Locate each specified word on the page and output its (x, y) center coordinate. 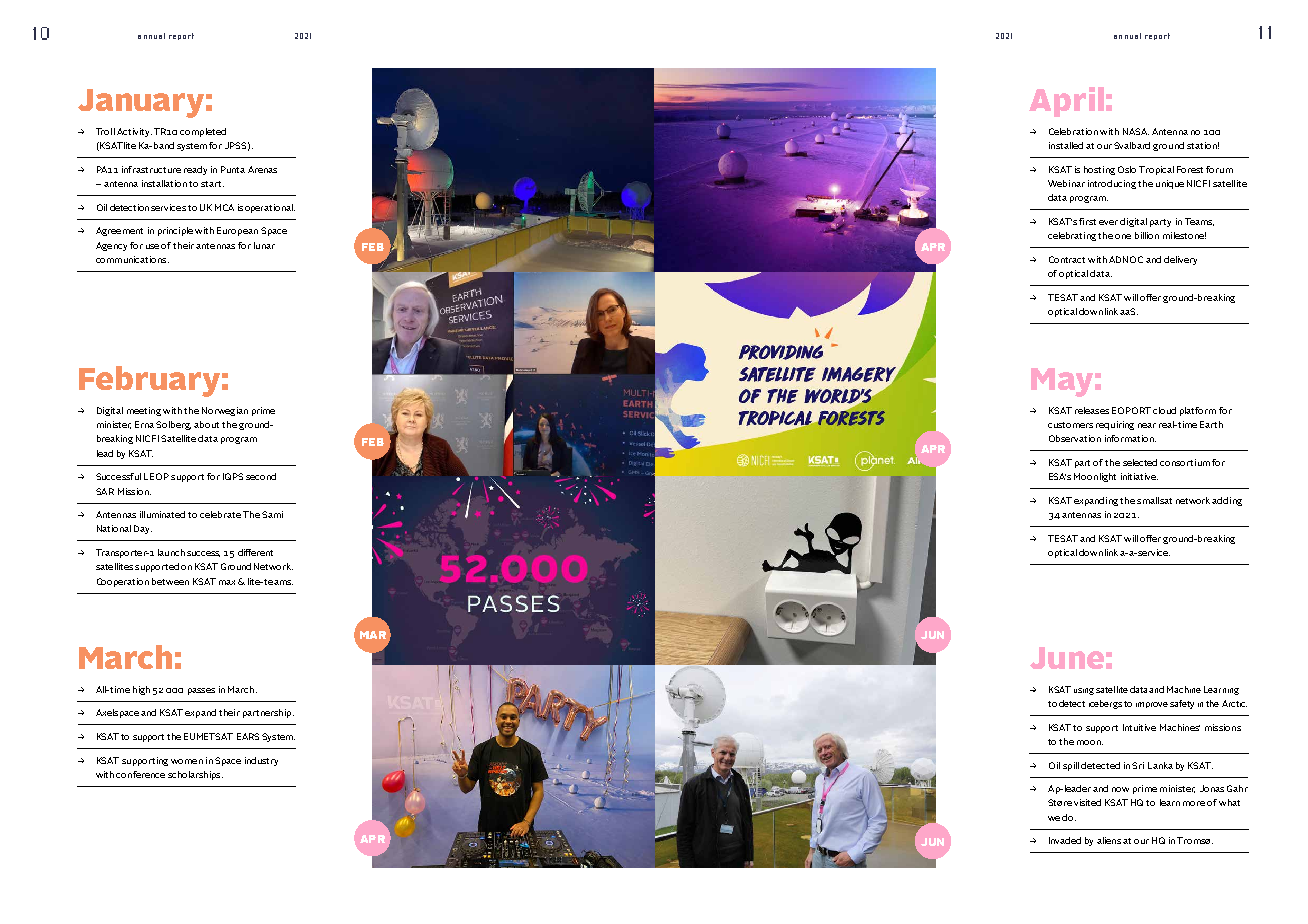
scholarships (195, 775)
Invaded (1065, 840)
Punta (233, 169)
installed (1066, 145)
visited (1087, 802)
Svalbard (1132, 145)
